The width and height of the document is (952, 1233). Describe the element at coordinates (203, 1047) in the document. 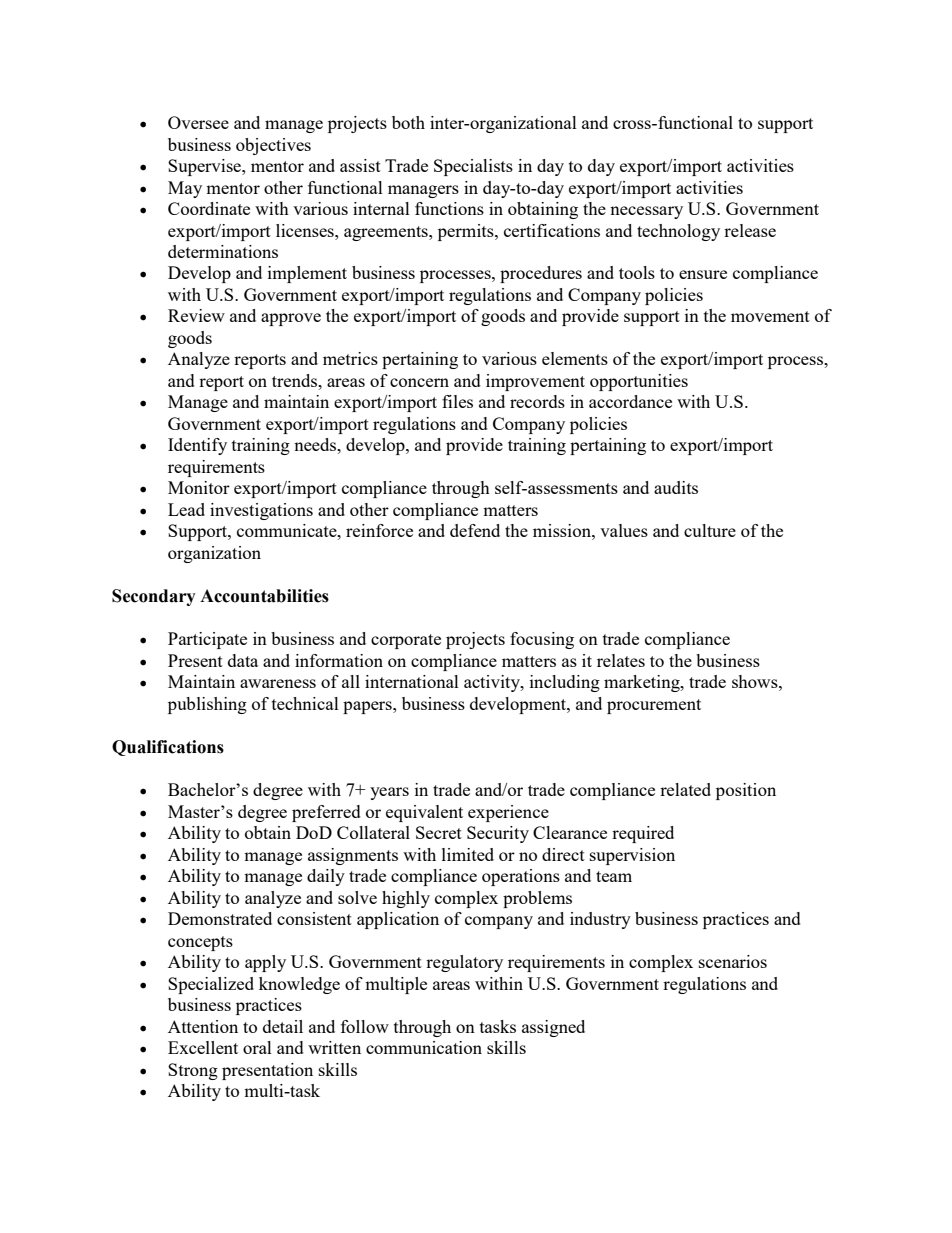

I see `Excellent` at that location.
